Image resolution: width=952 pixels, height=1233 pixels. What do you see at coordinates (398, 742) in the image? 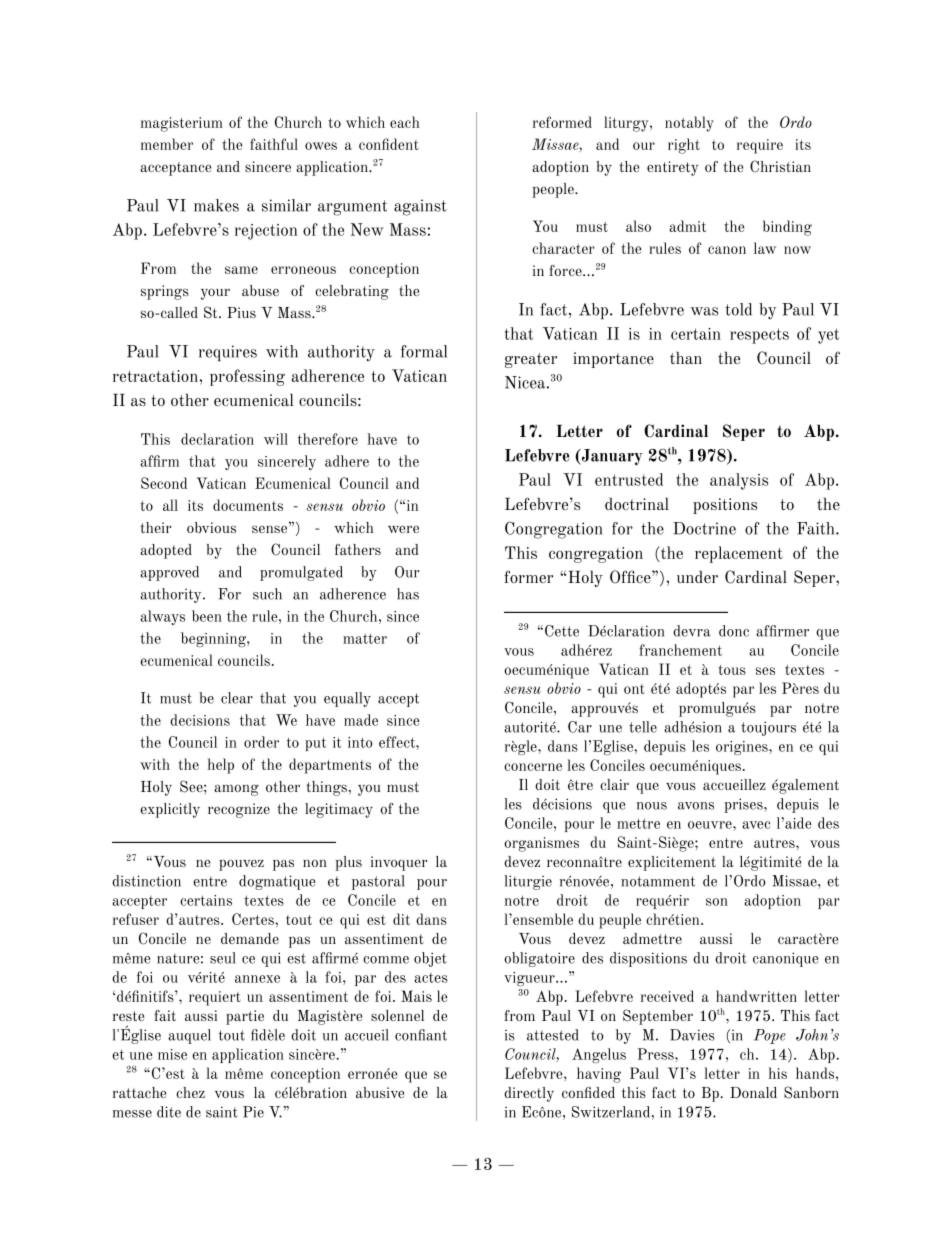
I see `effect` at bounding box center [398, 742].
